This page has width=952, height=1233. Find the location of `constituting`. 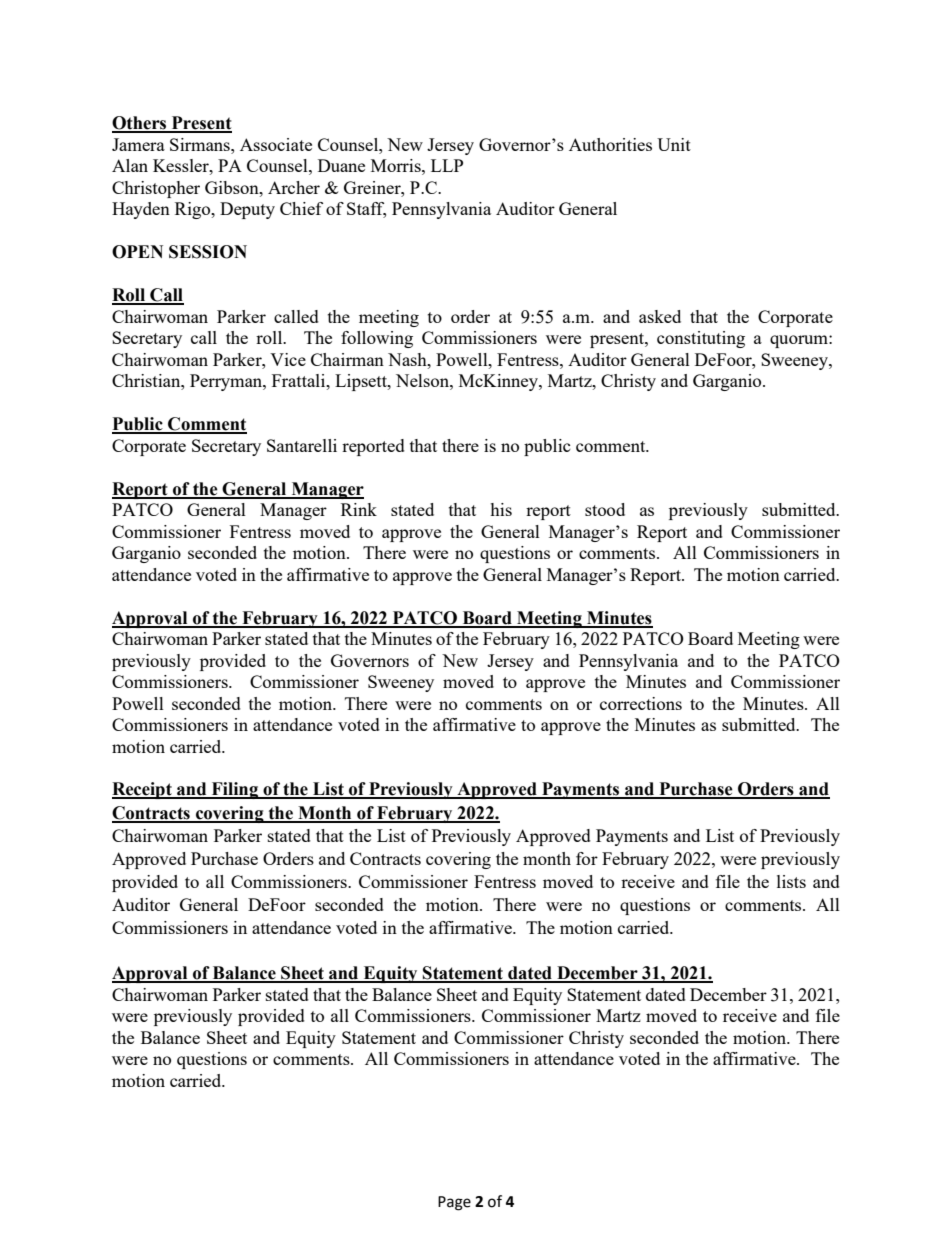

constituting is located at coordinates (701, 339).
